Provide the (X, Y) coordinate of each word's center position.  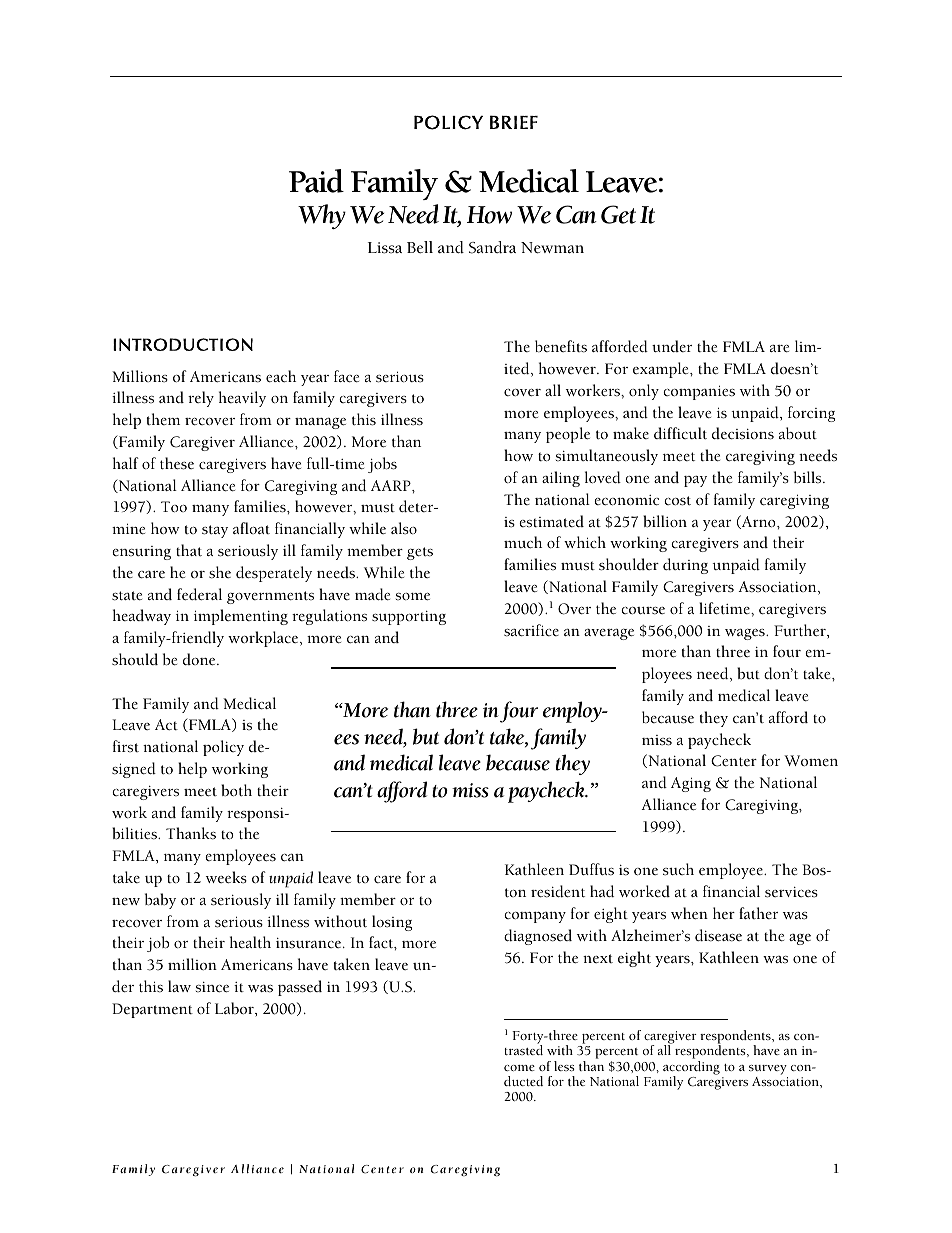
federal (199, 594)
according (691, 1069)
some (413, 597)
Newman (552, 248)
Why (322, 216)
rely (201, 399)
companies (699, 392)
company (535, 917)
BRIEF (514, 122)
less (564, 1066)
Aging (691, 784)
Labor (235, 1009)
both (236, 790)
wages (746, 634)
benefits (561, 346)
